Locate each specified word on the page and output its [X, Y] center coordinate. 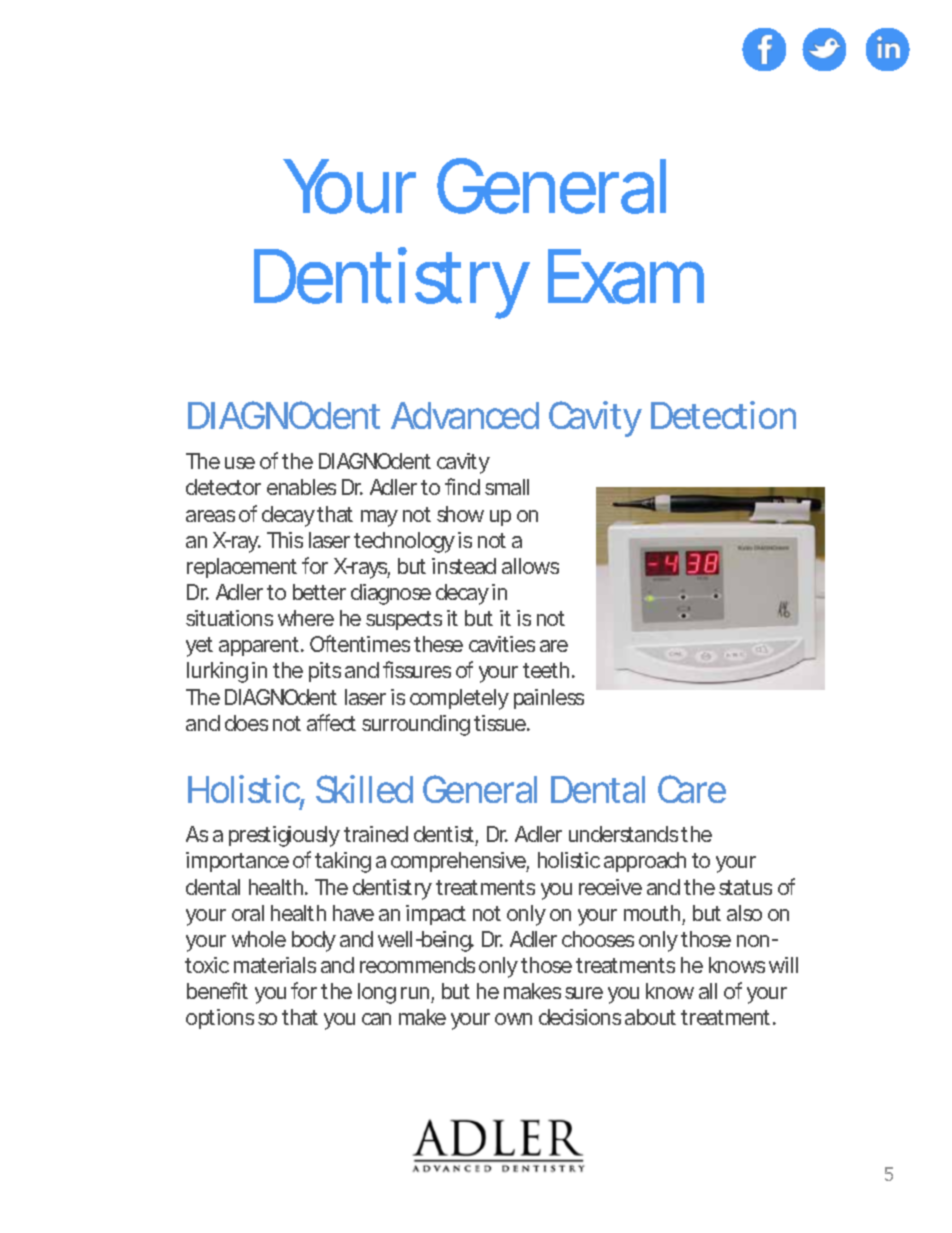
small [507, 487]
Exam [620, 276]
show [460, 514]
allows [530, 566]
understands [623, 834]
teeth [546, 670]
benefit [217, 990]
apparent [259, 646]
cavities [502, 644]
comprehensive [458, 862]
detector [223, 487]
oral [248, 913]
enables [301, 487]
